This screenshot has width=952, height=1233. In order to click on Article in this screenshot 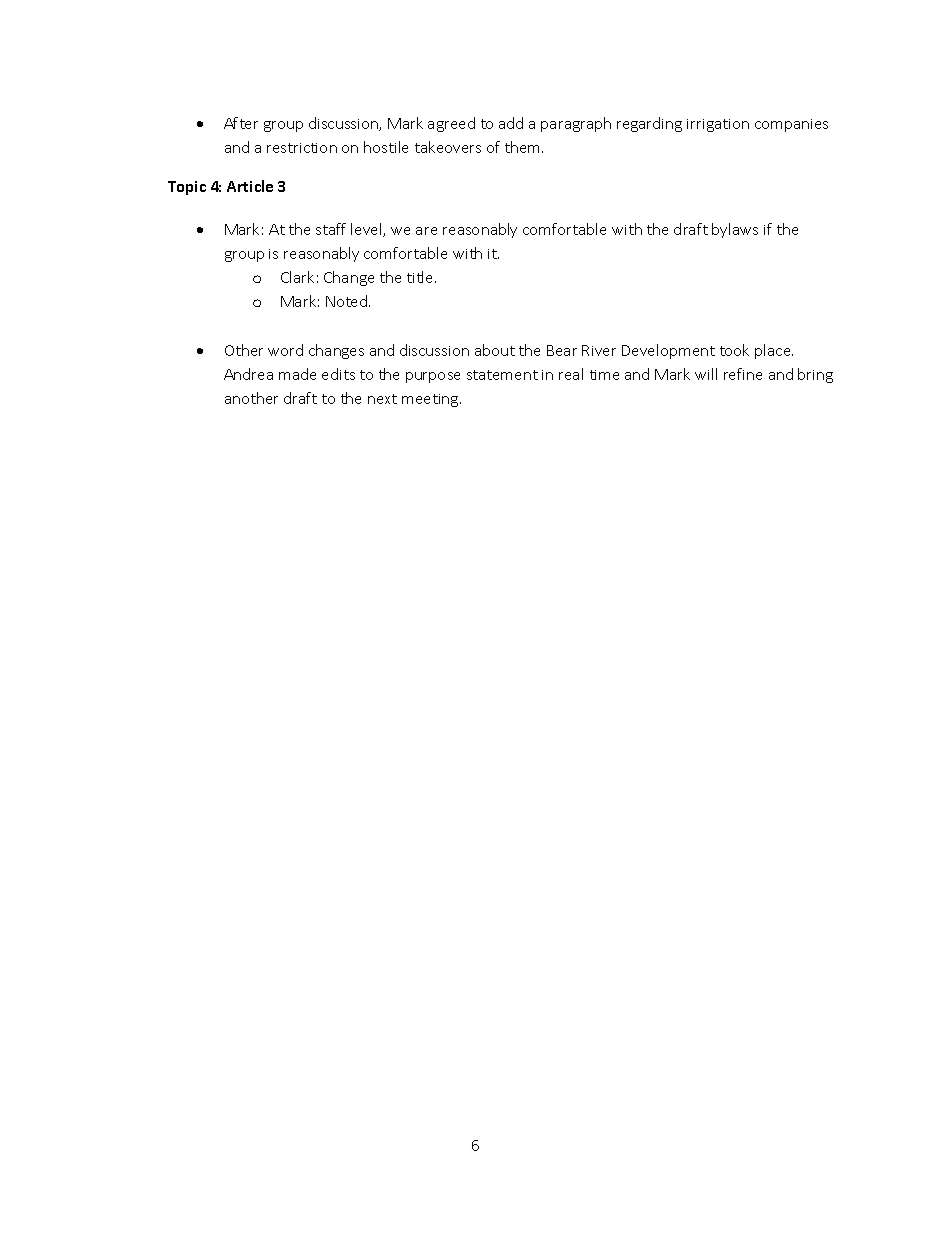, I will do `click(250, 186)`.
